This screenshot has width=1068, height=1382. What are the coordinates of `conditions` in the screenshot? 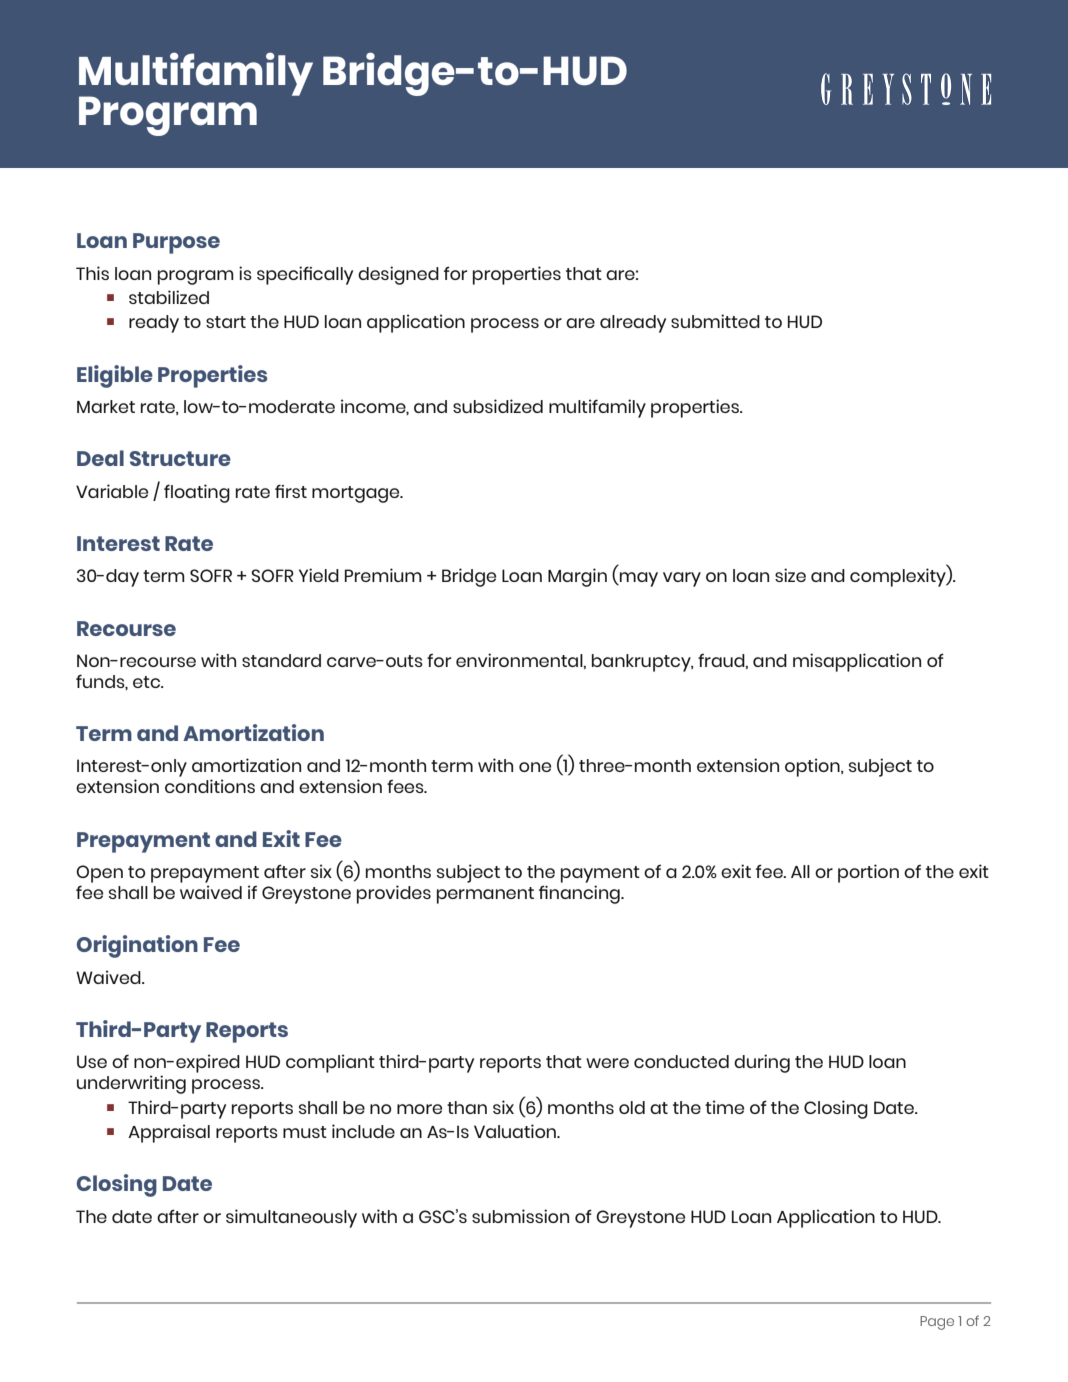 It's located at (210, 786).
